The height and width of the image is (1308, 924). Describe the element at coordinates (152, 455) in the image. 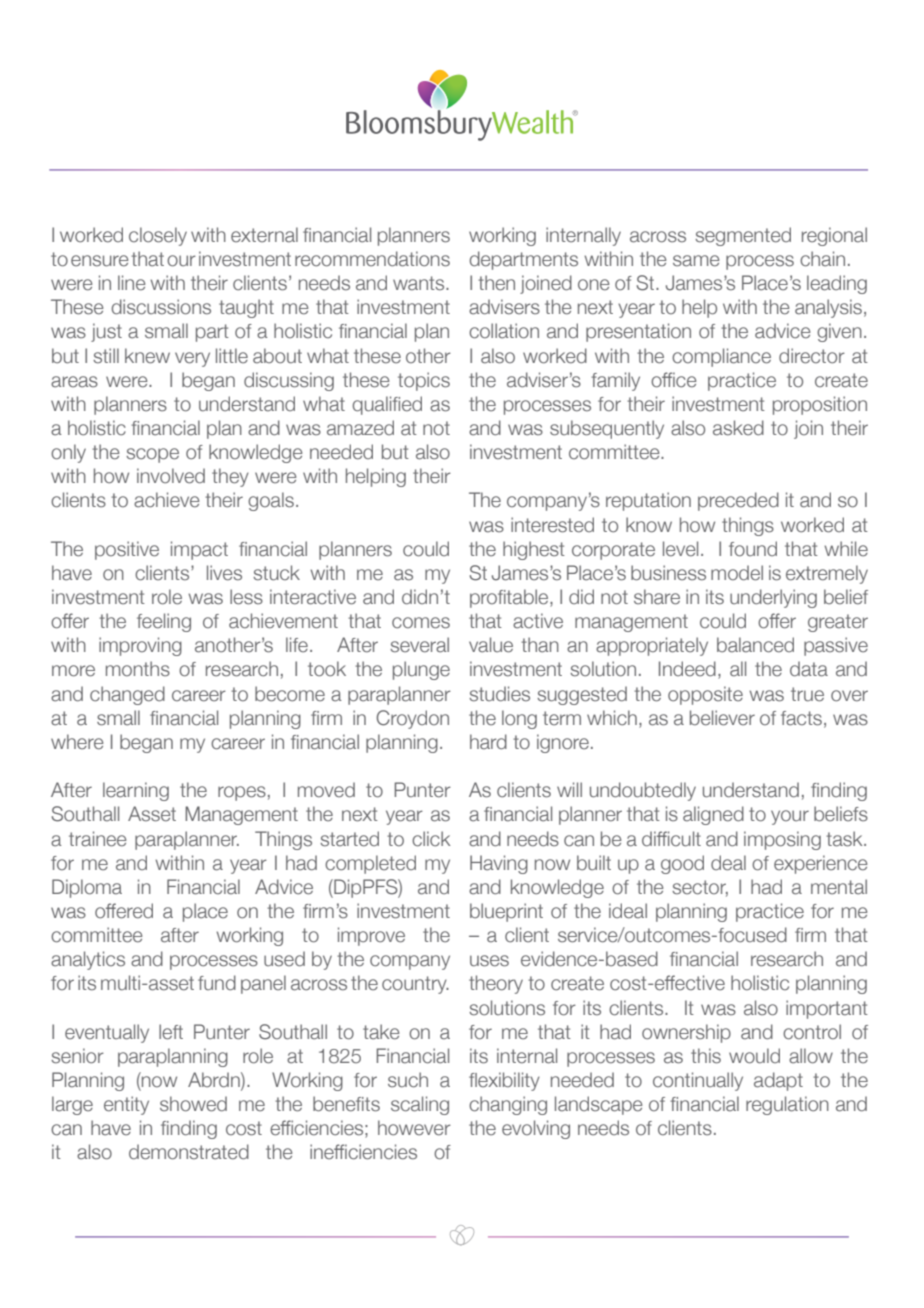

I see `scope` at that location.
